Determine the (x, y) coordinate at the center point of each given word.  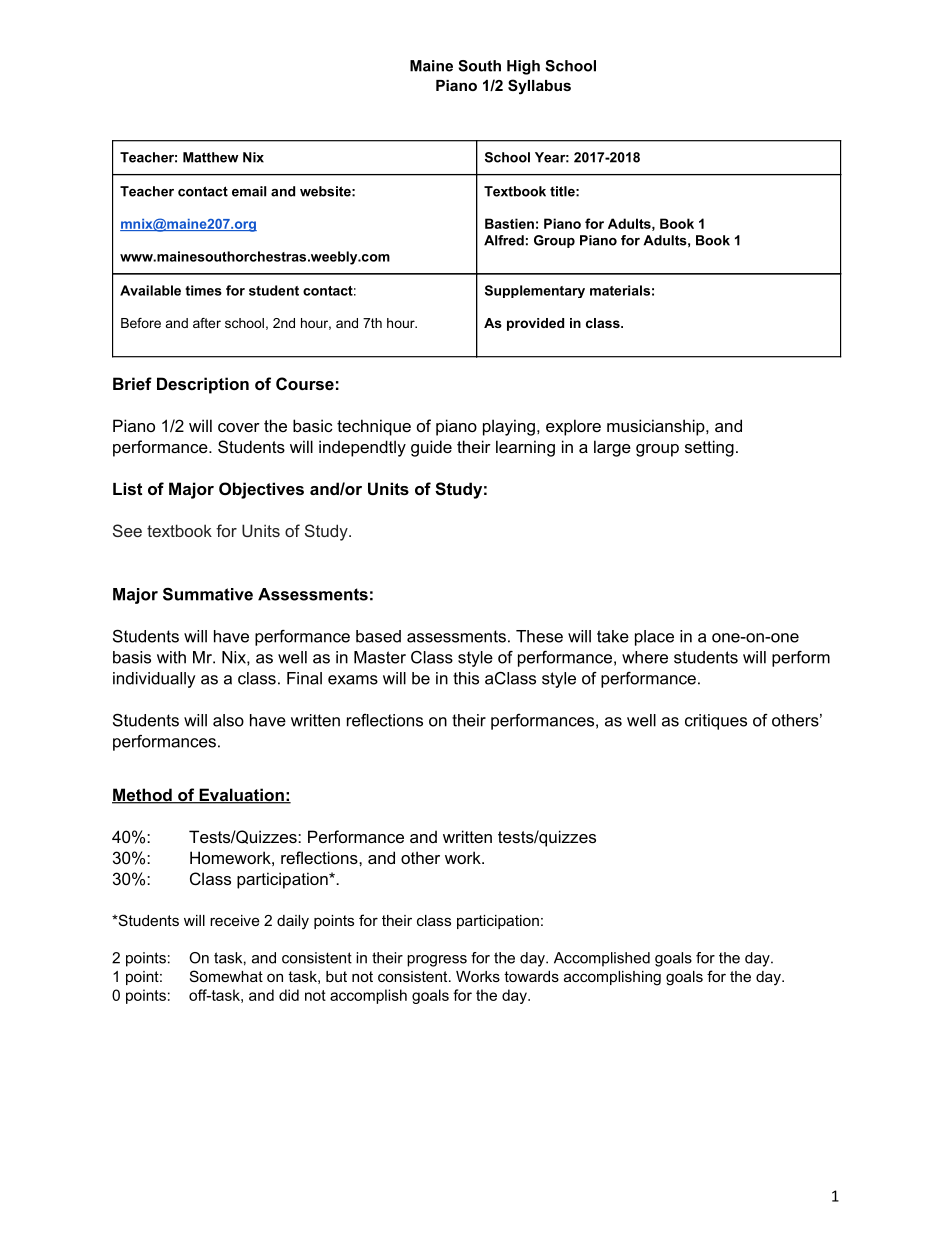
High (523, 67)
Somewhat (226, 976)
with (171, 657)
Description (203, 385)
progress (437, 961)
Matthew (211, 157)
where (645, 657)
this (466, 678)
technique (374, 427)
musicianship (657, 427)
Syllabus (539, 87)
